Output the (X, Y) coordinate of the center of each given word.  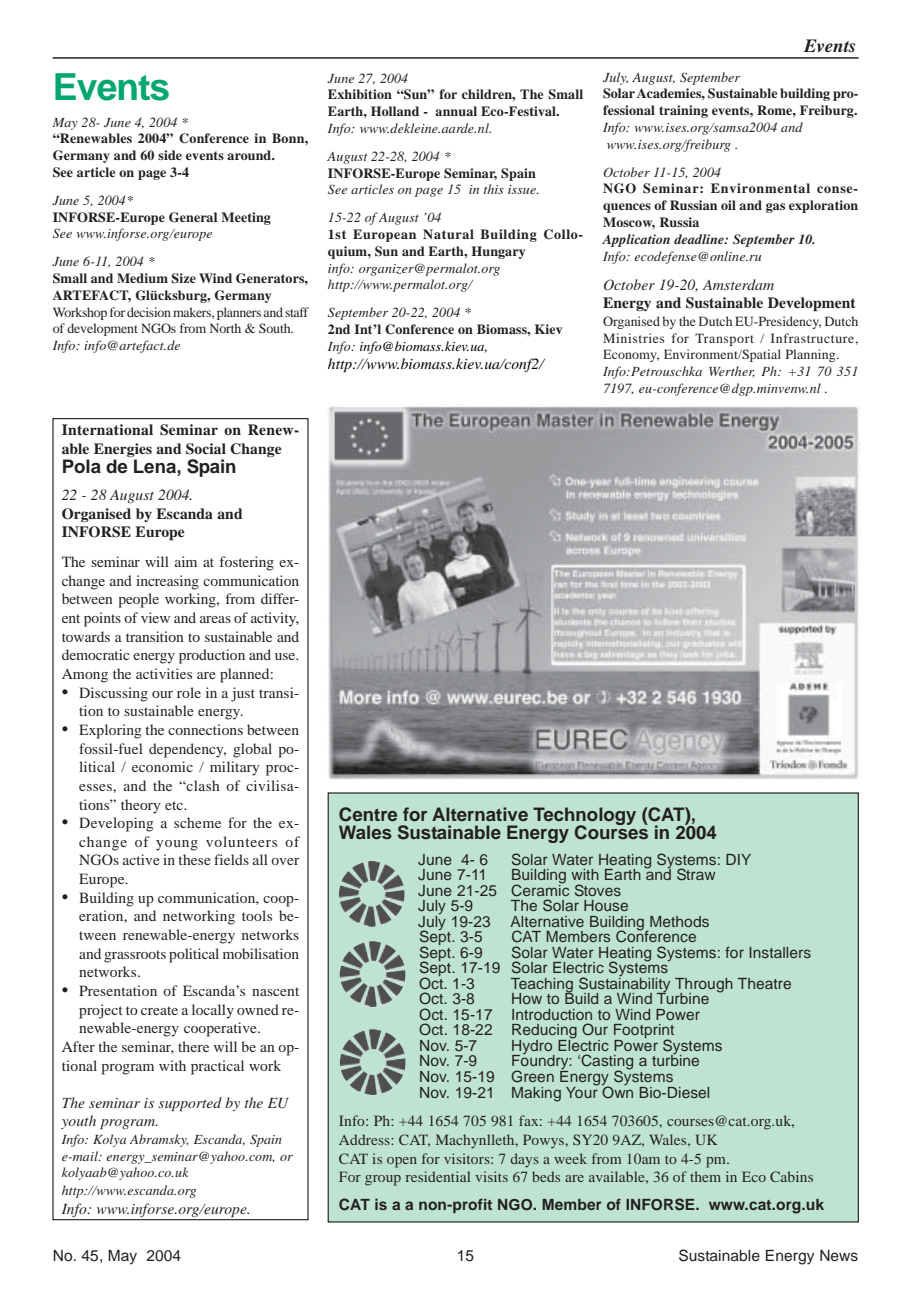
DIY (738, 859)
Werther (732, 372)
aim (186, 561)
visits (491, 1176)
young (177, 845)
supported (190, 1104)
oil (728, 205)
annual (456, 111)
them (705, 1176)
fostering (247, 563)
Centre (368, 814)
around (250, 155)
